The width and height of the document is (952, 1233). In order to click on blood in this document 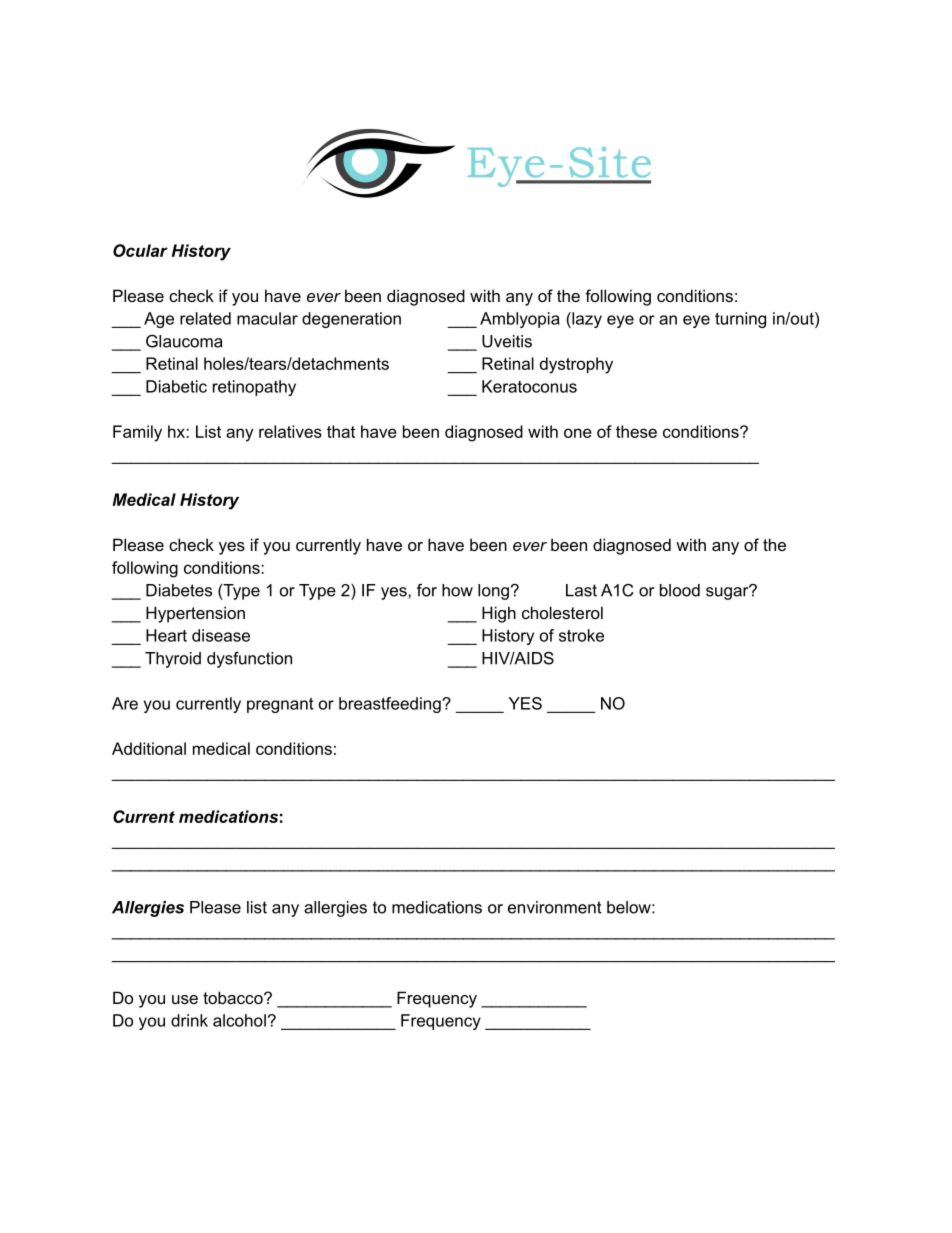, I will do `click(680, 590)`.
